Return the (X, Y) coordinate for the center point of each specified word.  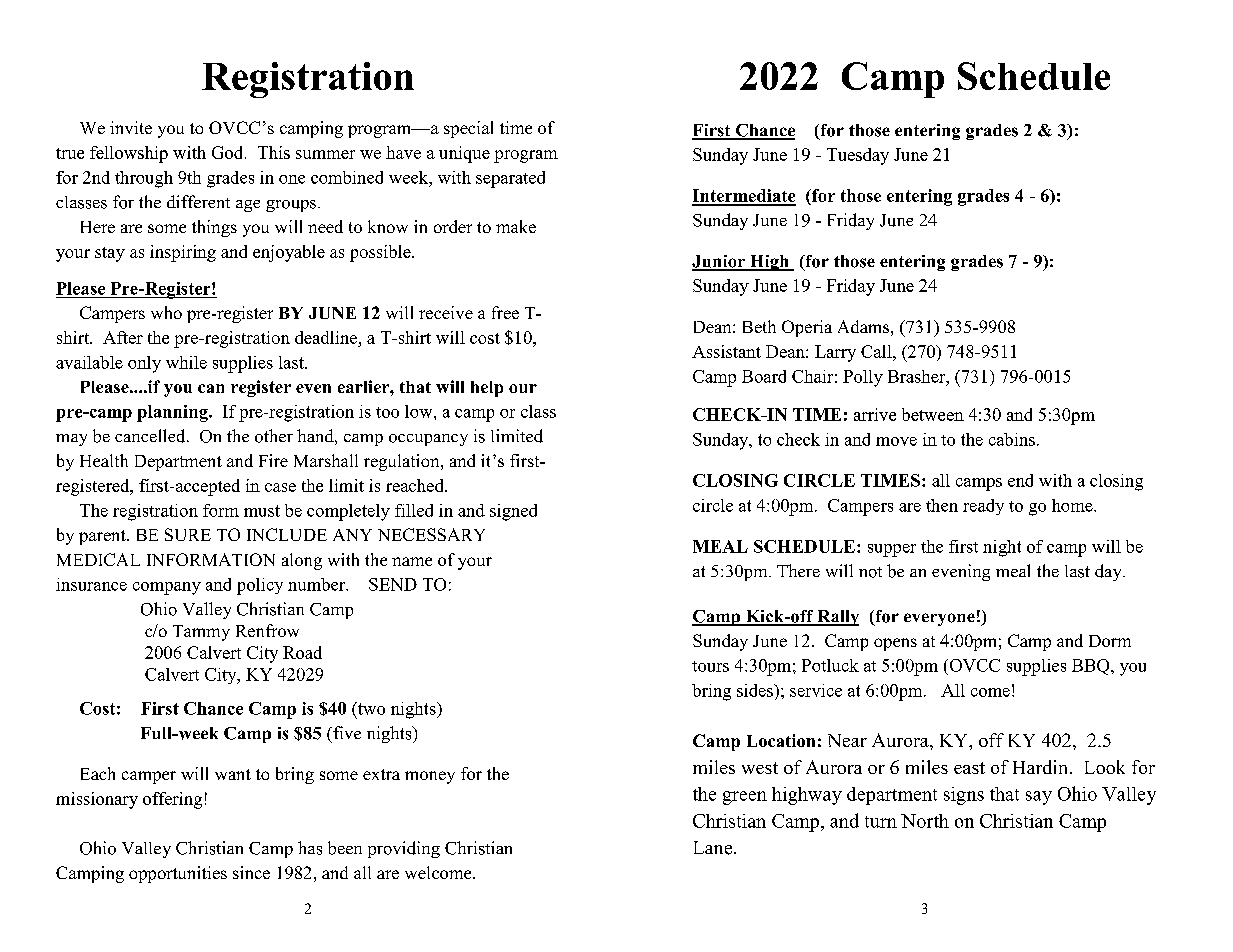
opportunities (178, 874)
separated (510, 179)
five (346, 732)
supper (892, 550)
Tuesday (858, 156)
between (933, 414)
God (229, 152)
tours (710, 666)
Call (877, 351)
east (969, 768)
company (167, 588)
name (412, 561)
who (166, 312)
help (487, 389)
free (505, 312)
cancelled (151, 436)
